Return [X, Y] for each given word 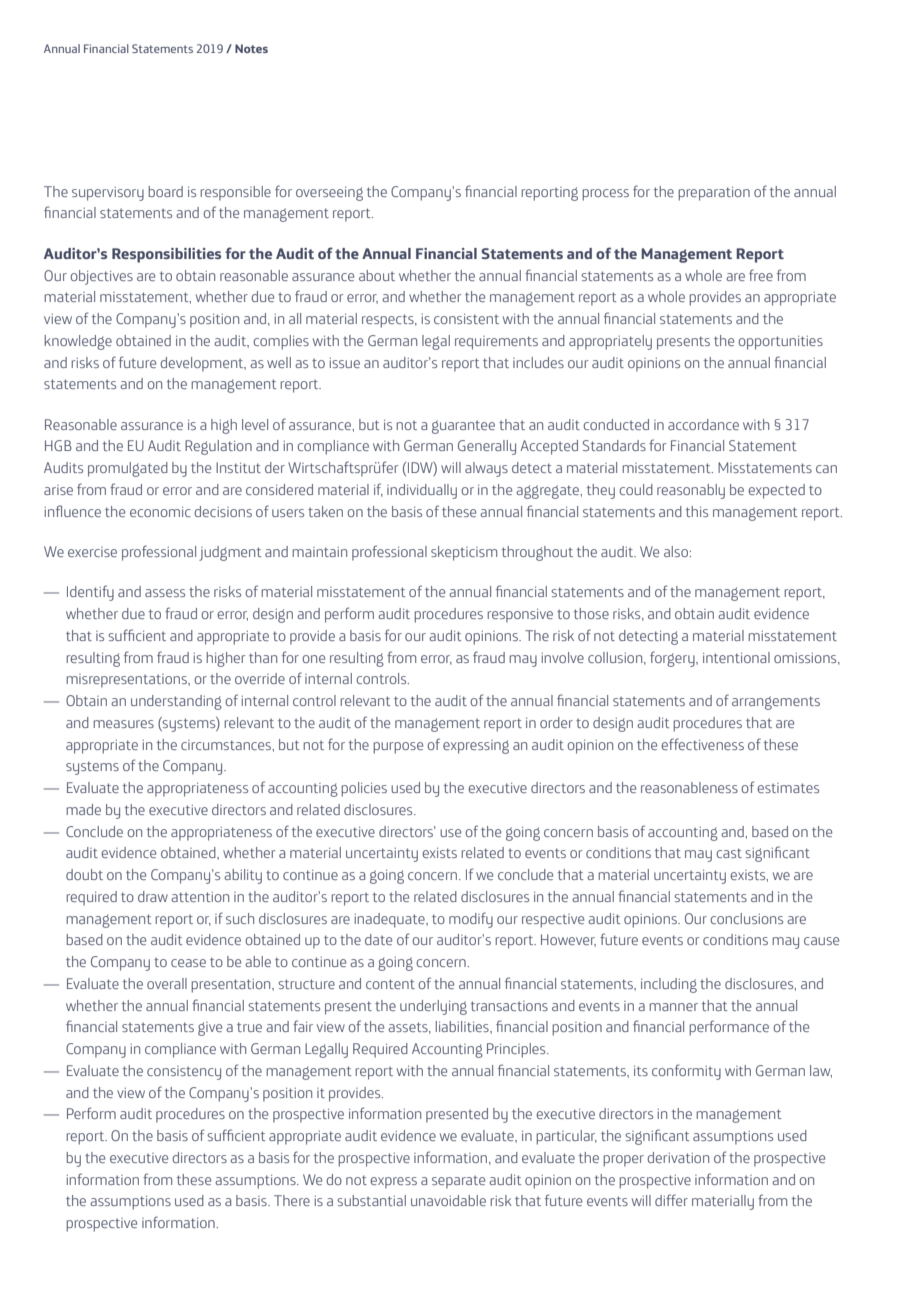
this [697, 511]
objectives [101, 277]
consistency [184, 1073]
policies [364, 789]
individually [422, 491]
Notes [251, 48]
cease [188, 963]
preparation [714, 194]
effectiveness [702, 744]
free [761, 275]
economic [160, 512]
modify [471, 920]
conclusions [746, 918]
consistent [466, 319]
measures [123, 724]
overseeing [329, 194]
